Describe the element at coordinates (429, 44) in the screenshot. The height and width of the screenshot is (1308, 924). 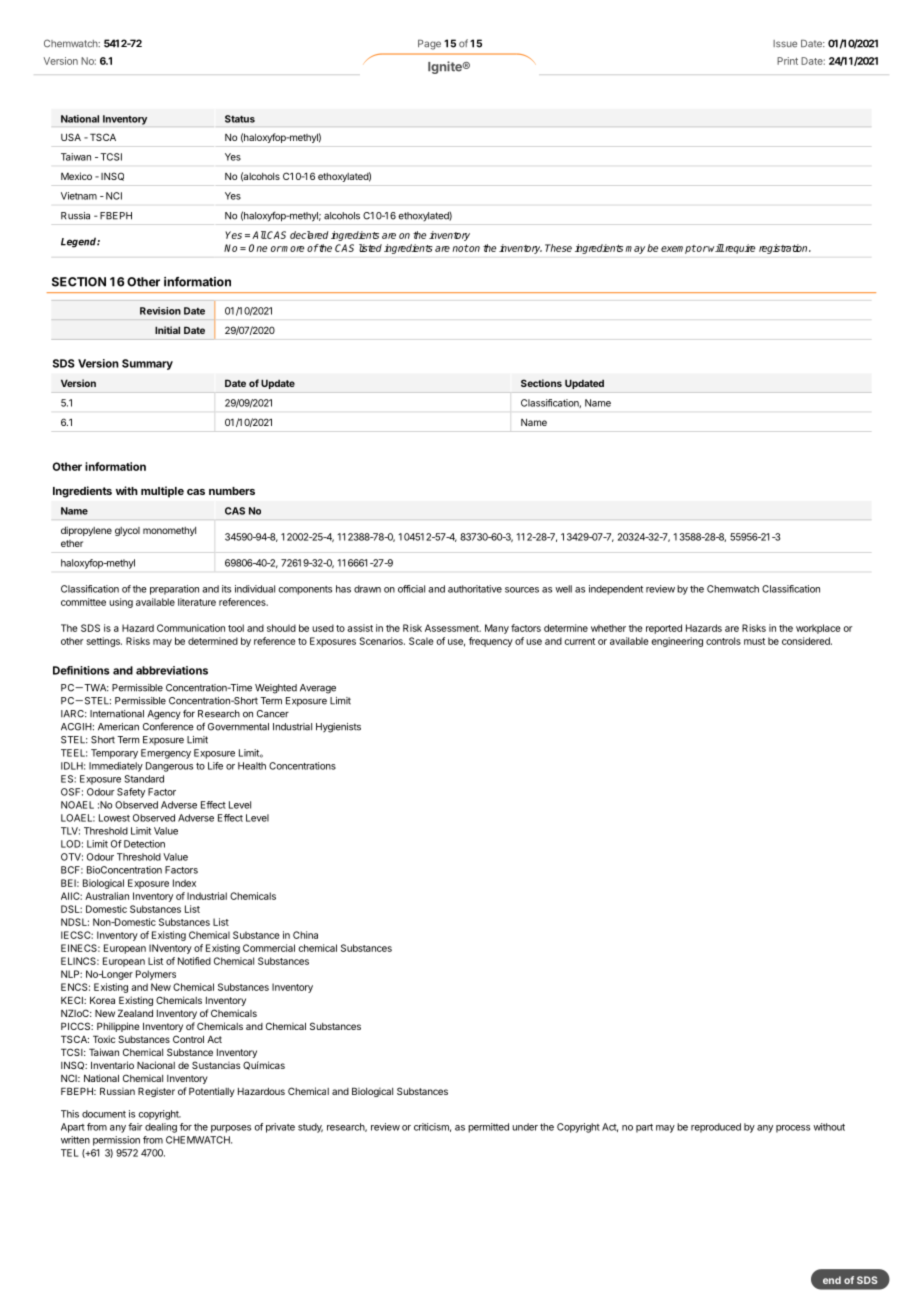
I see `Page` at that location.
